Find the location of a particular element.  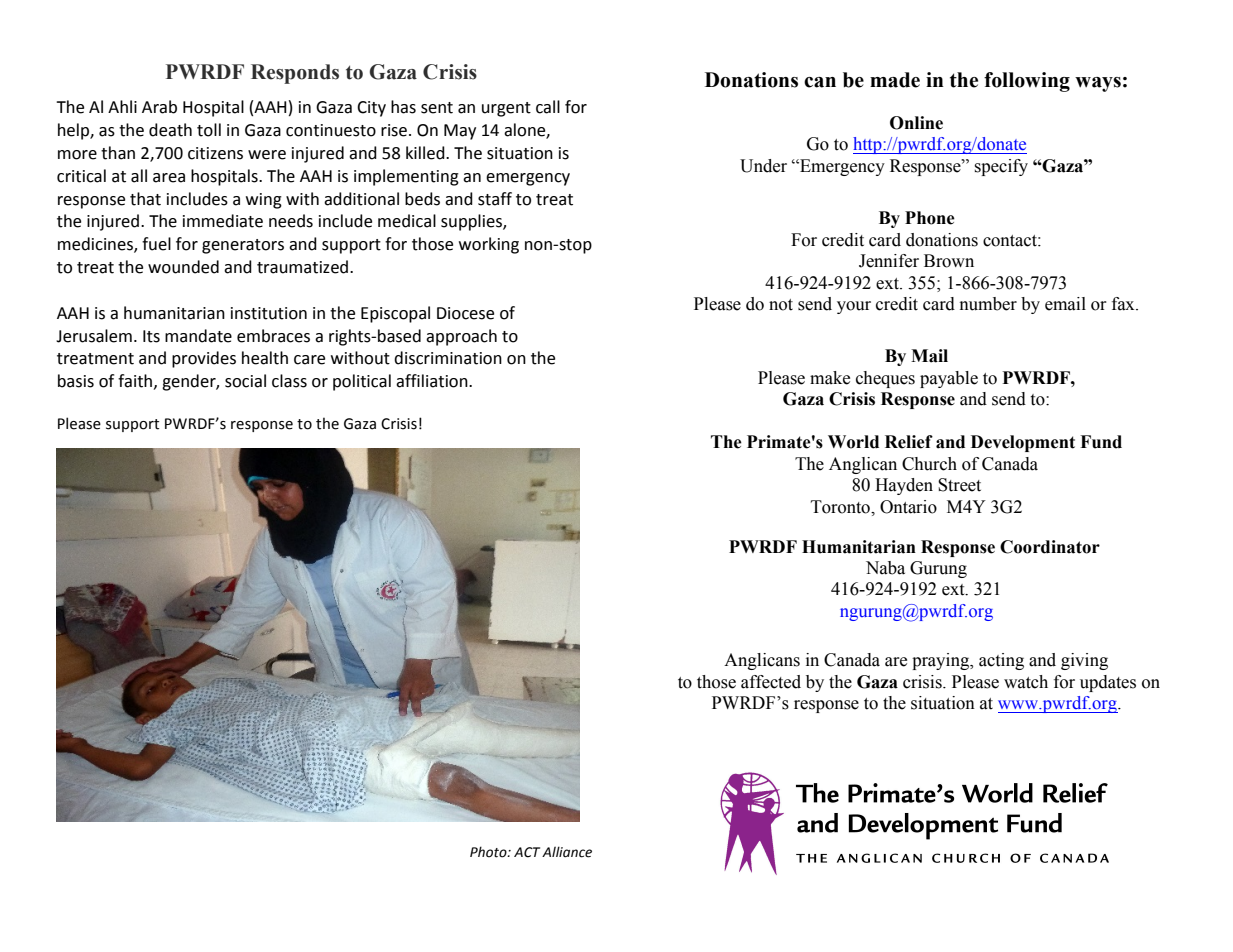

ways is located at coordinates (1098, 84).
